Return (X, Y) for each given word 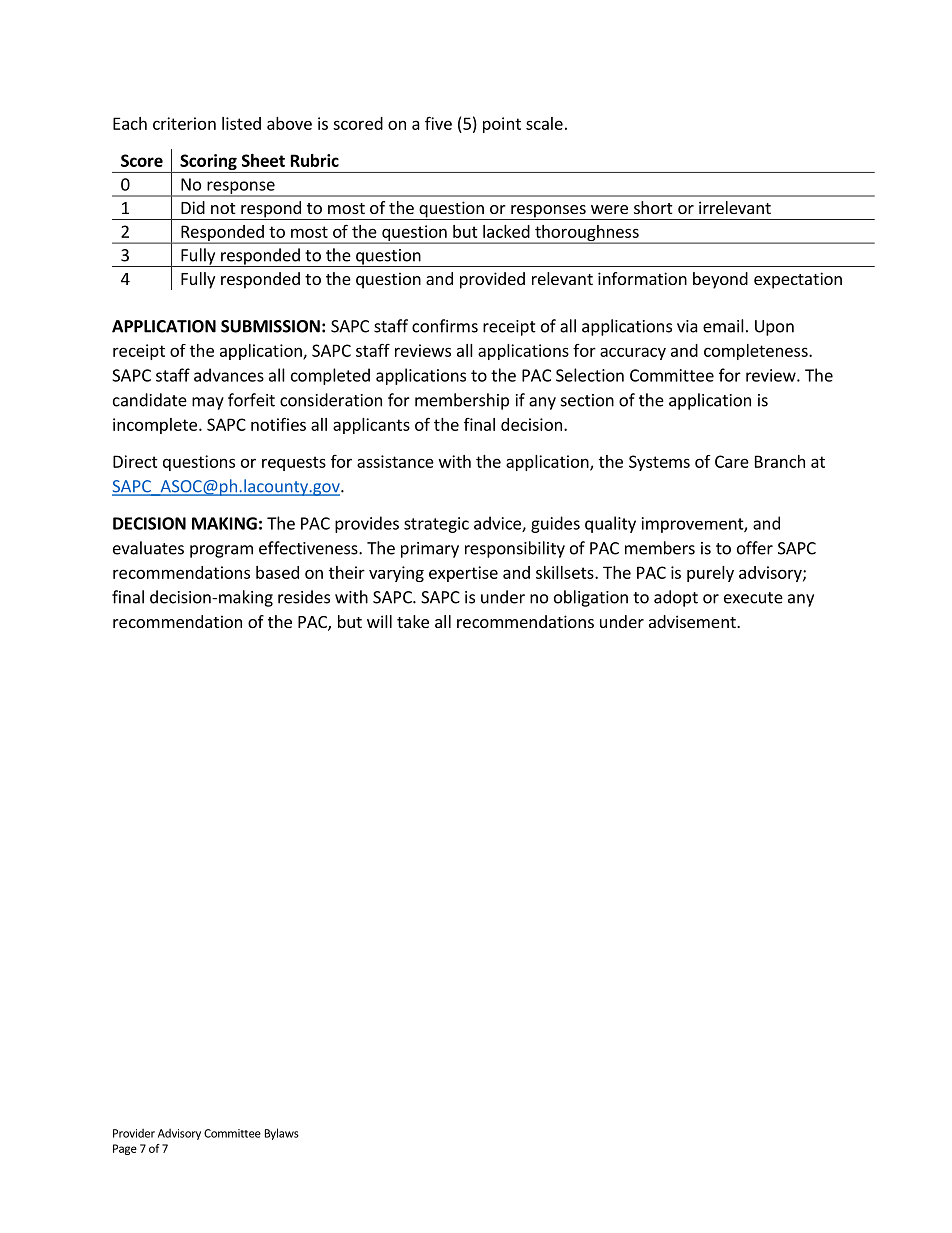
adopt (676, 598)
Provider (134, 1133)
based (277, 572)
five (438, 123)
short (653, 207)
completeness (757, 352)
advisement (693, 621)
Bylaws (282, 1134)
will (379, 621)
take (413, 621)
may (208, 403)
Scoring (208, 163)
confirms (445, 326)
